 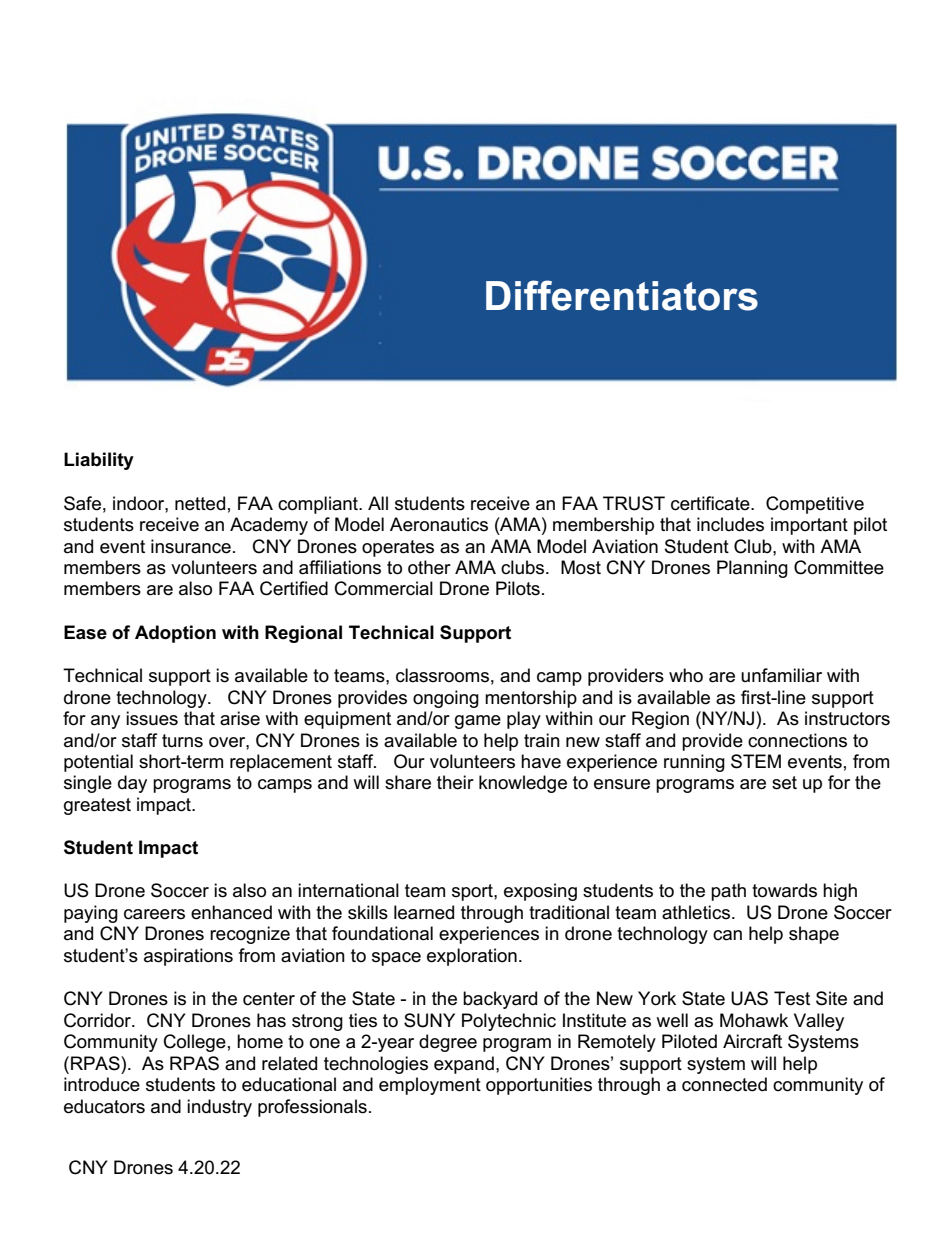 What do you see at coordinates (464, 1065) in the document?
I see `expand` at bounding box center [464, 1065].
